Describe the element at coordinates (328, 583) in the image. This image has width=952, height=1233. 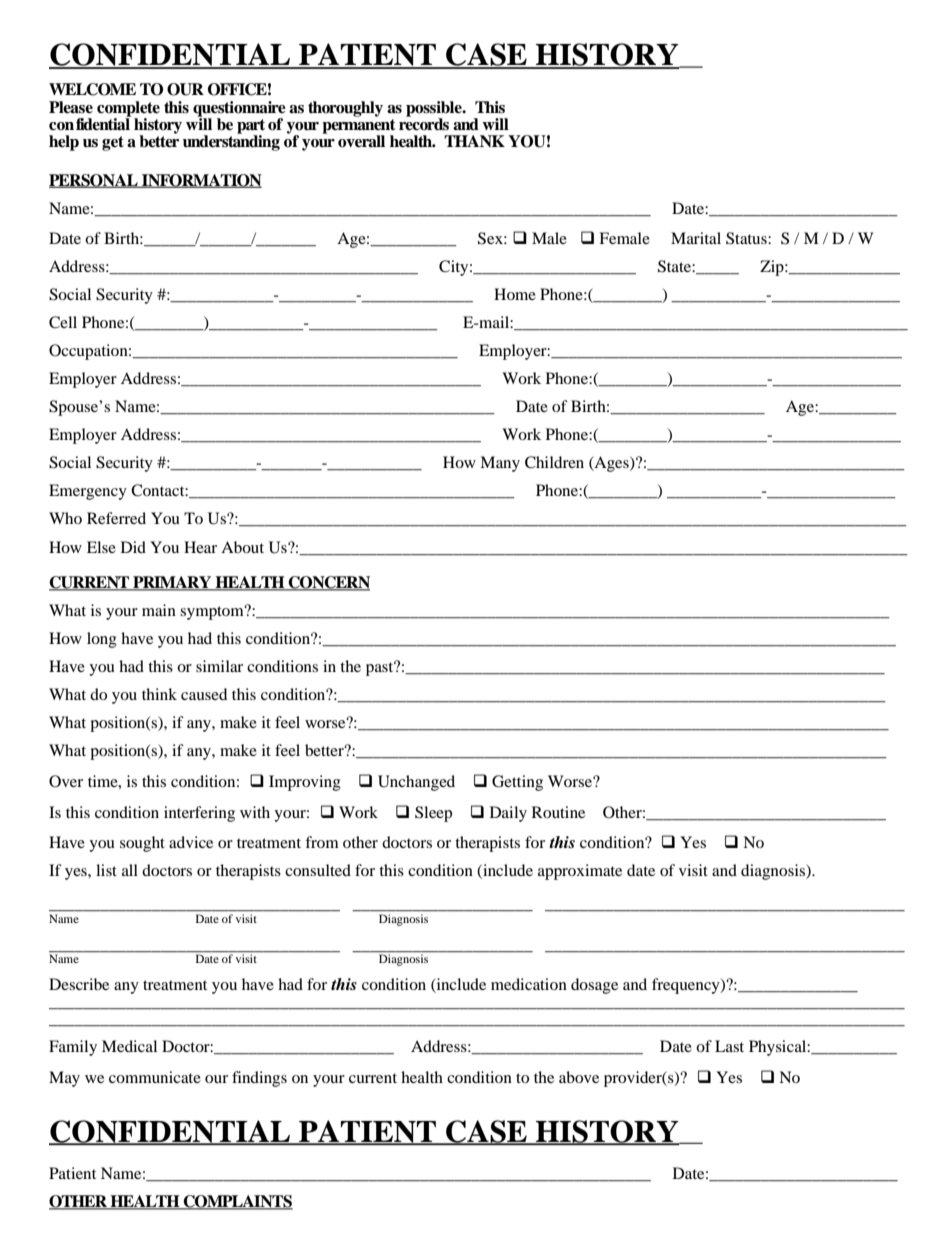
I see `CONCERN` at that location.
